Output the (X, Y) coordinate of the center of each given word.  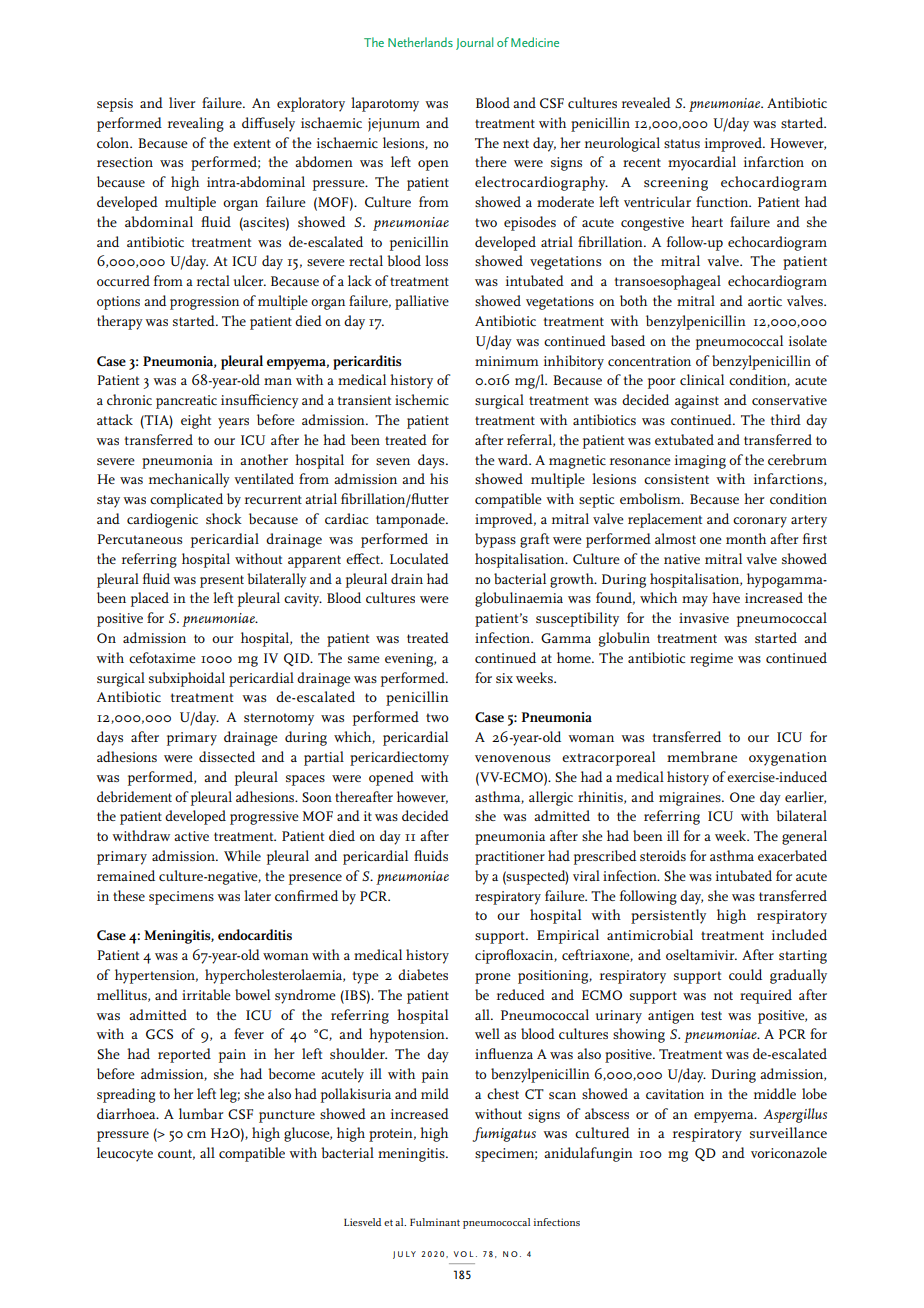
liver (182, 102)
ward (514, 459)
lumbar (201, 1113)
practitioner (510, 858)
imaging (700, 462)
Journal (474, 43)
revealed (646, 102)
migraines (691, 799)
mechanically (189, 480)
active (191, 836)
